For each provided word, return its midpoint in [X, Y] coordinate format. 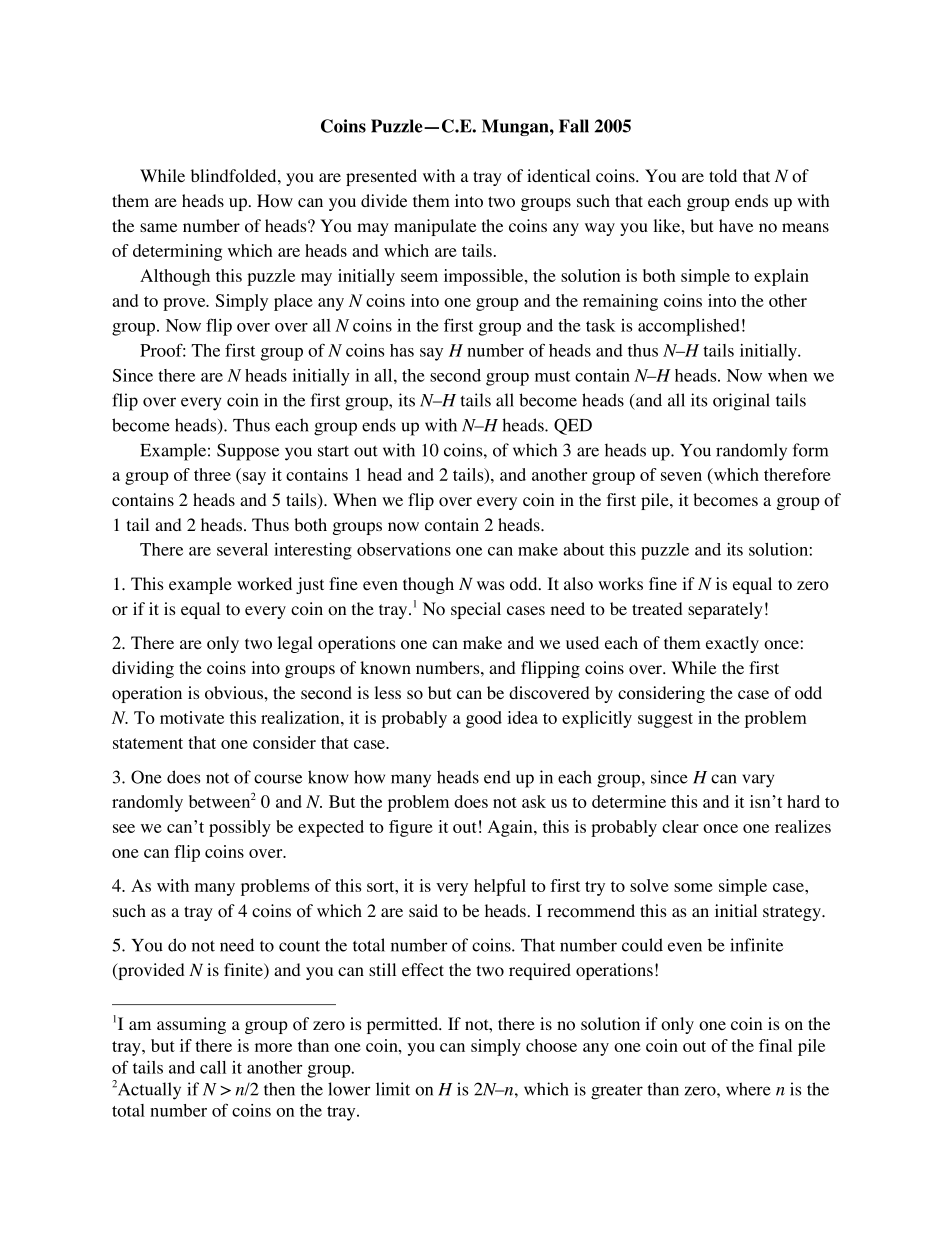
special [476, 610]
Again [511, 828]
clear [680, 826]
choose [551, 1045]
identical [558, 175]
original [741, 402]
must [552, 376]
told [723, 176]
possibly [240, 828]
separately [725, 610]
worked [264, 584]
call [213, 1067]
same [158, 227]
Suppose [248, 452]
